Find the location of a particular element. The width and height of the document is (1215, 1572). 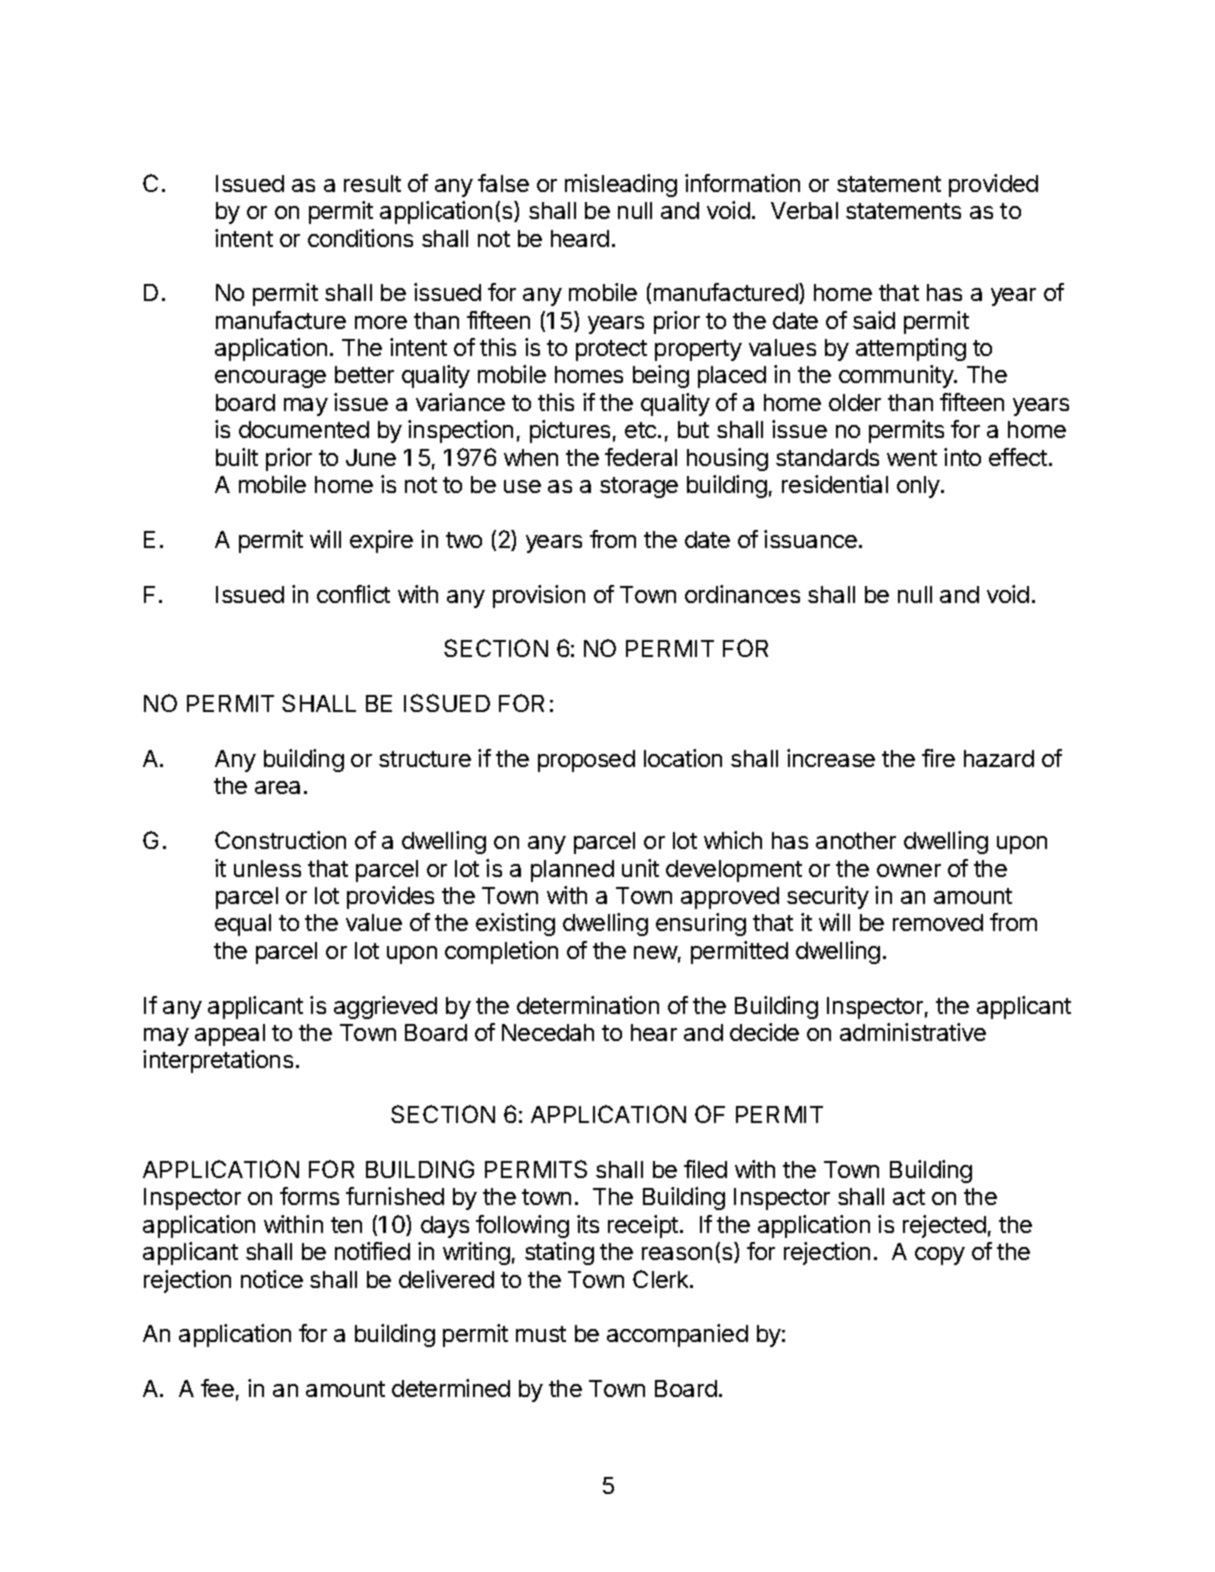

notice is located at coordinates (272, 1279).
